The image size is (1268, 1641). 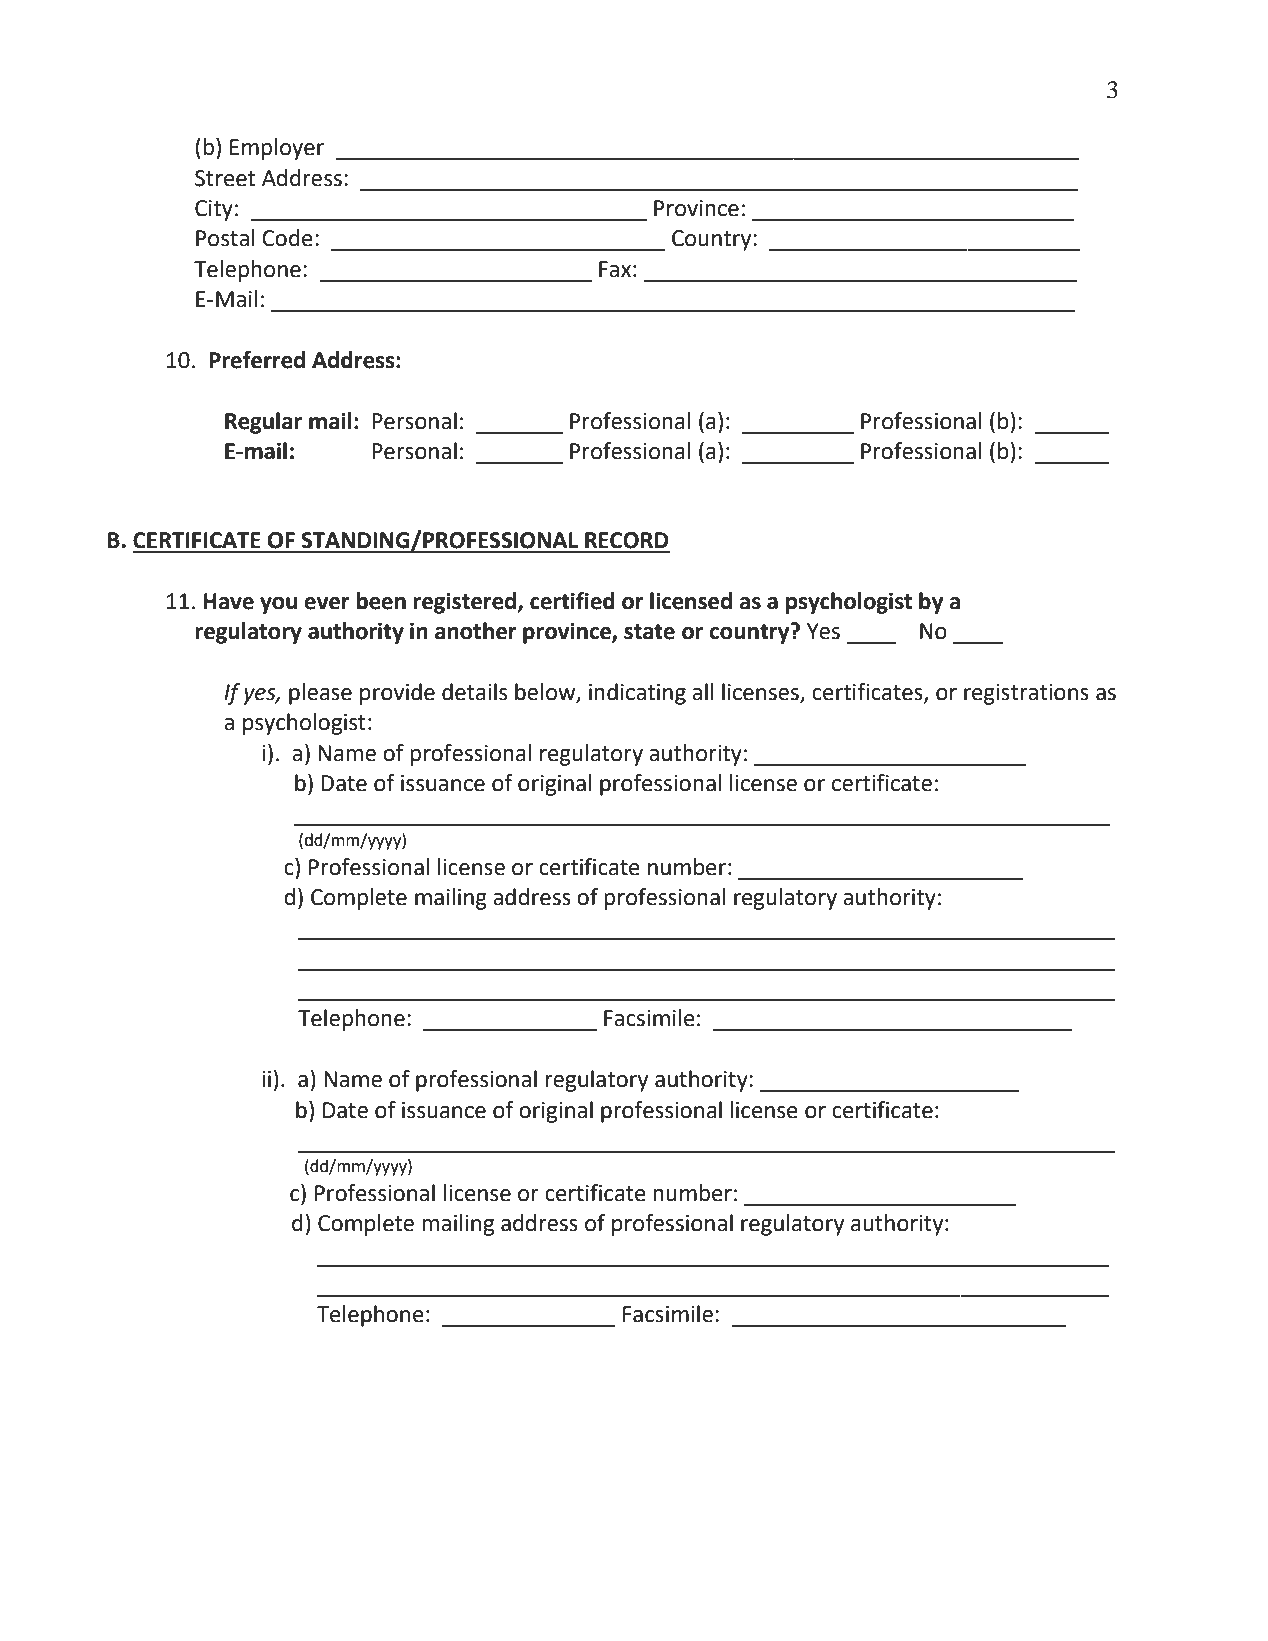 What do you see at coordinates (637, 694) in the image?
I see `indicating` at bounding box center [637, 694].
